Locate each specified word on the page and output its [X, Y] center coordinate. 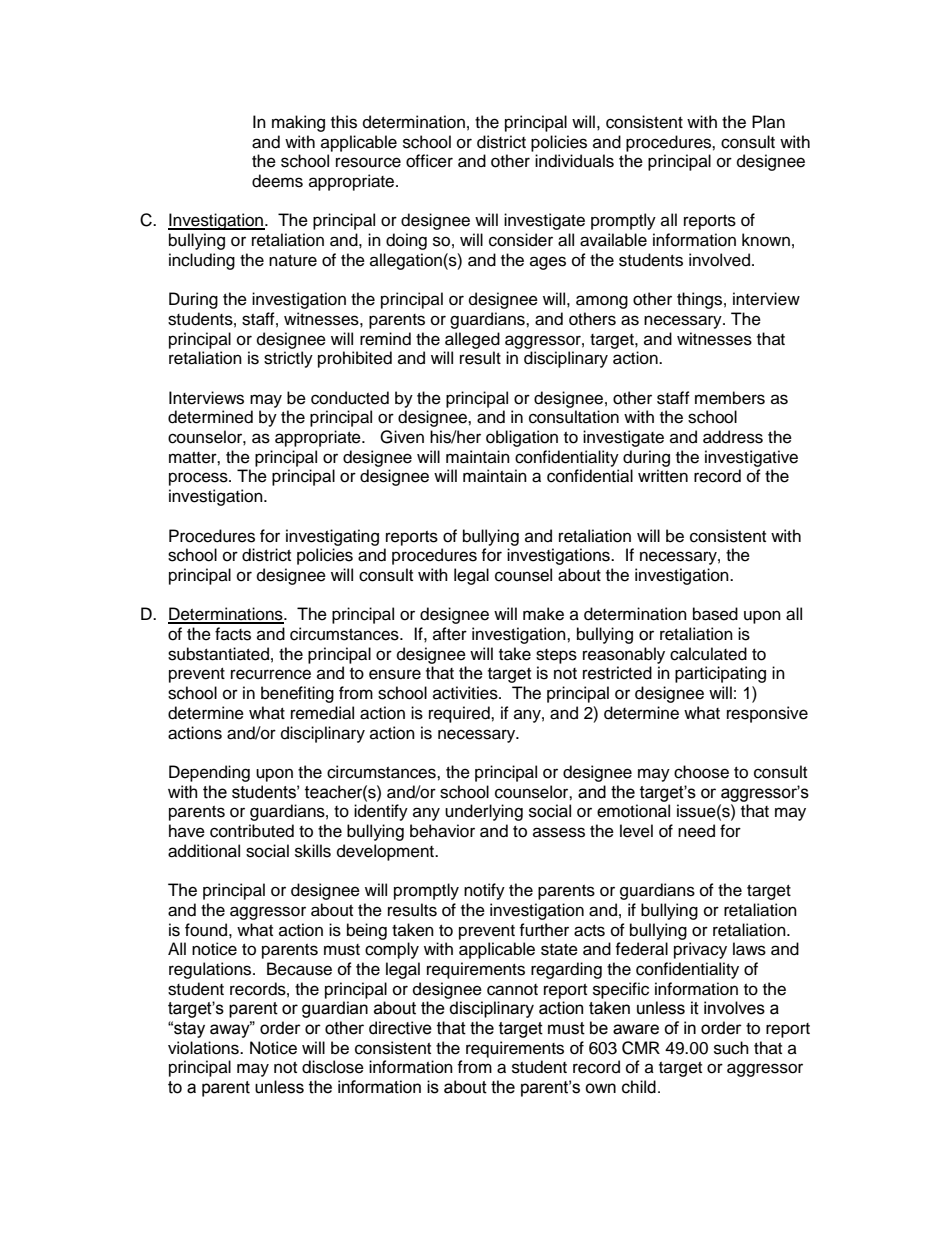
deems [277, 181]
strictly [288, 359]
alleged [472, 340]
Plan [768, 121]
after [450, 634]
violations [204, 1048]
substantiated [218, 654]
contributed [252, 831]
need [696, 831]
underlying [484, 812]
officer [429, 161]
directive [400, 1028]
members [730, 398]
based [715, 614]
